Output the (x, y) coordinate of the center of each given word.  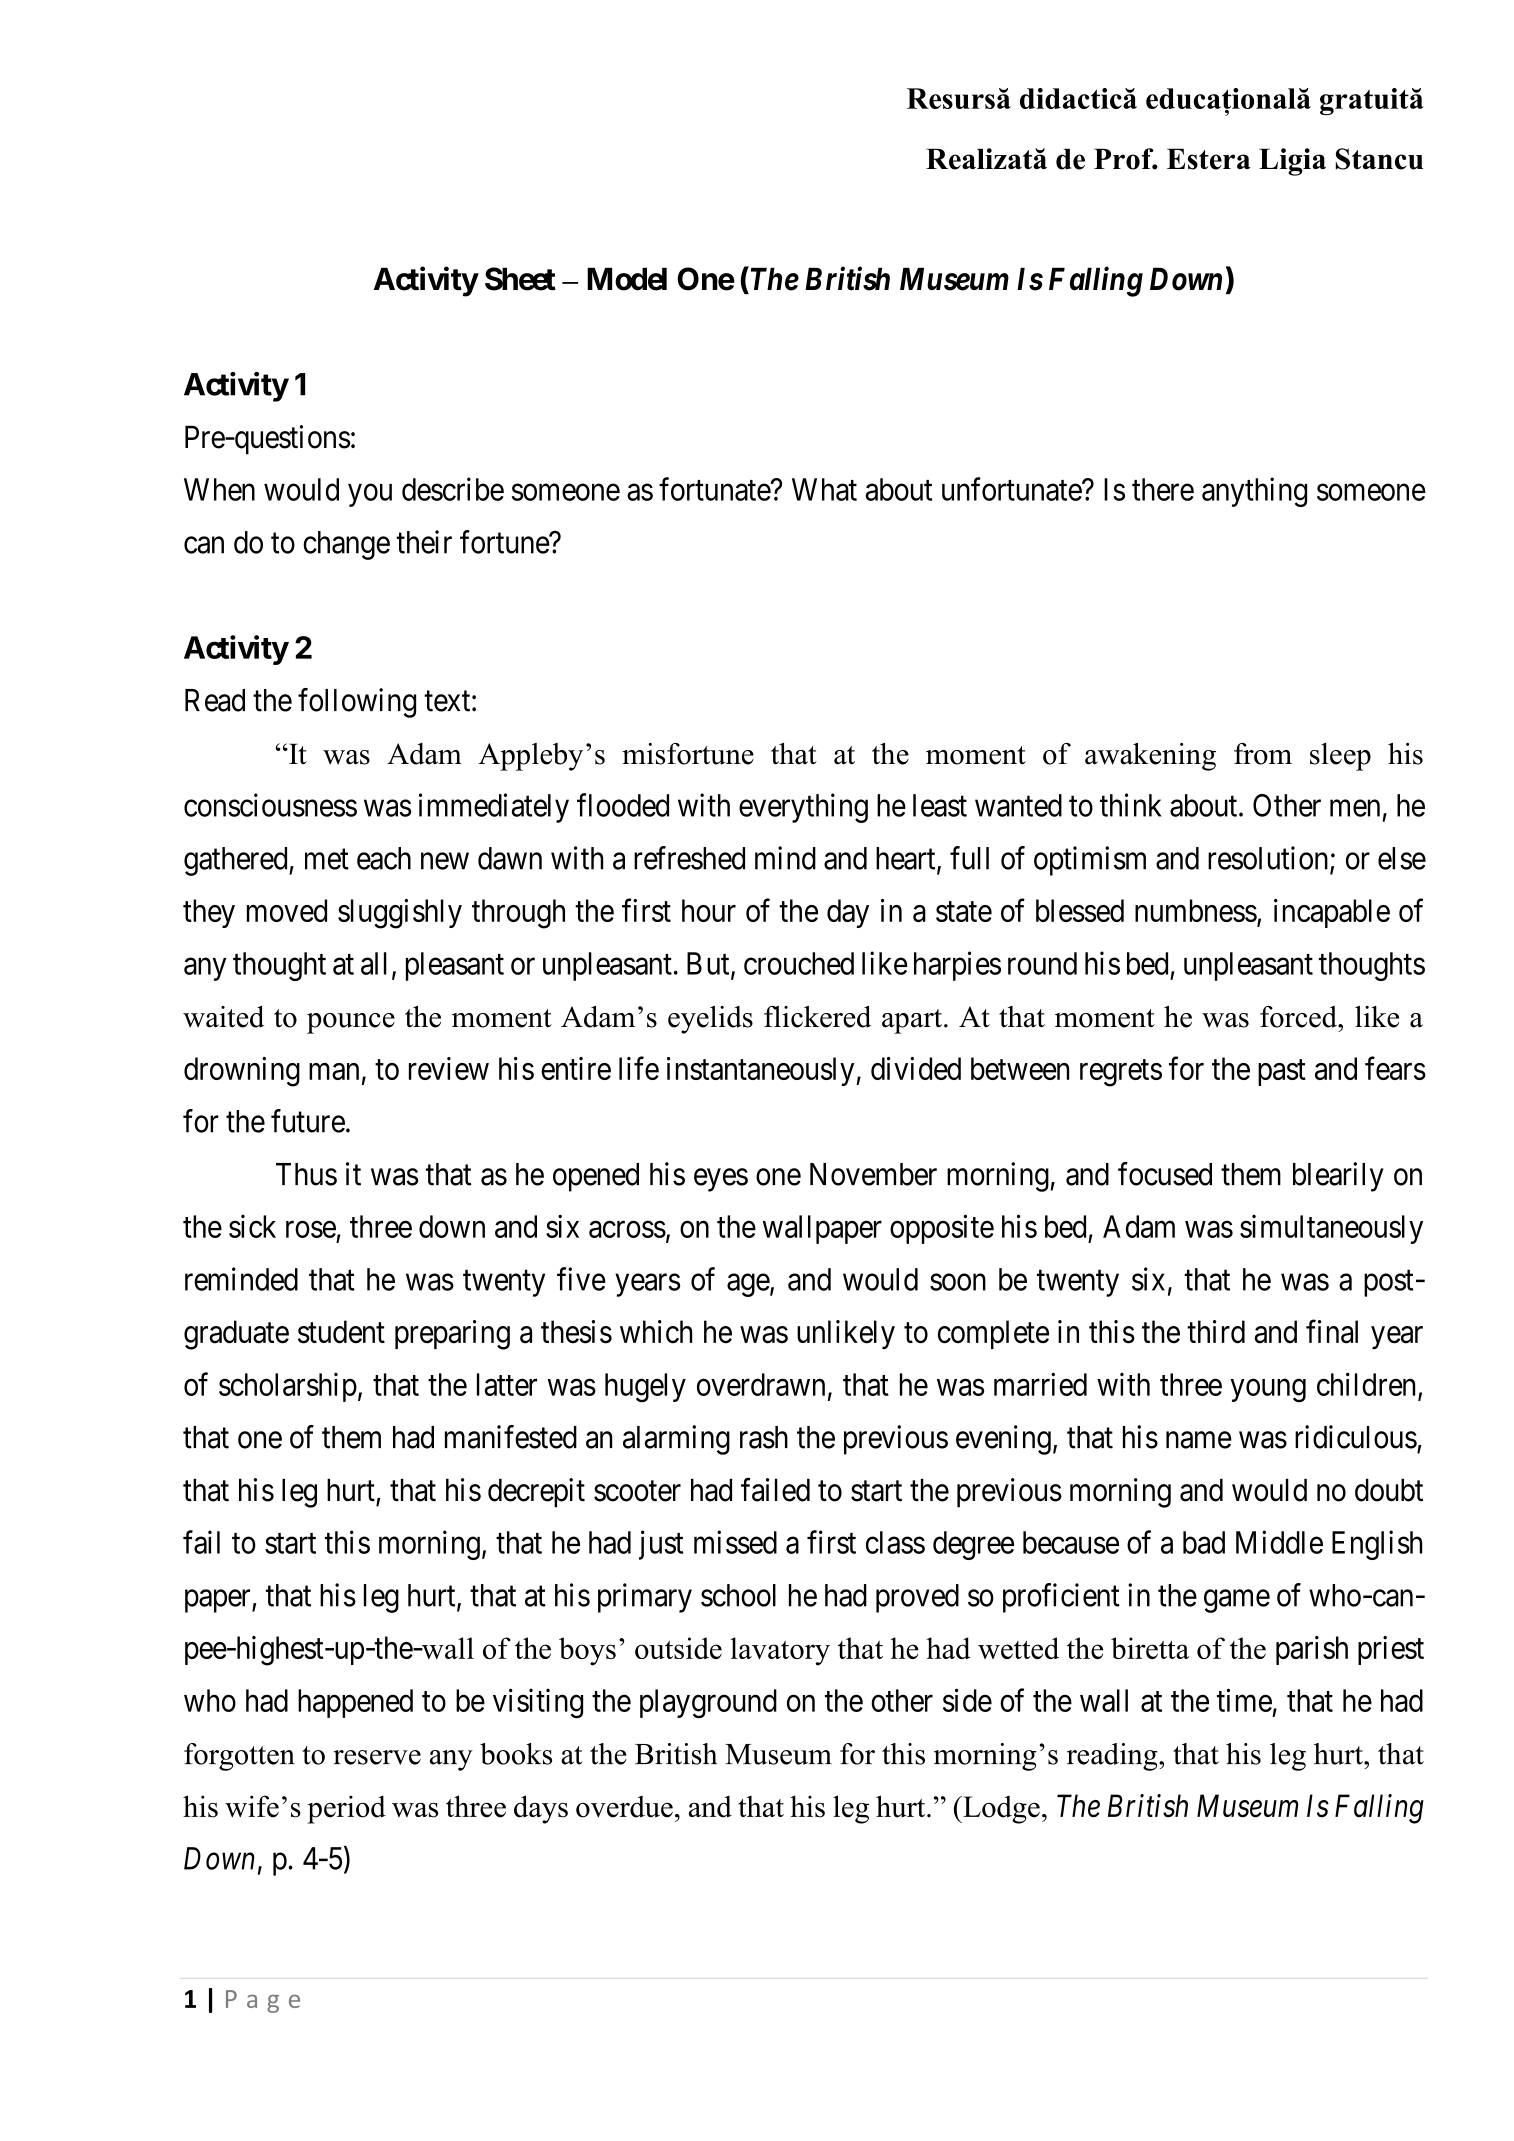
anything (1254, 492)
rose (311, 1229)
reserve (377, 1757)
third (1216, 1332)
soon (958, 1282)
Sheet (520, 279)
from (1263, 754)
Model (627, 279)
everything (803, 808)
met (327, 859)
